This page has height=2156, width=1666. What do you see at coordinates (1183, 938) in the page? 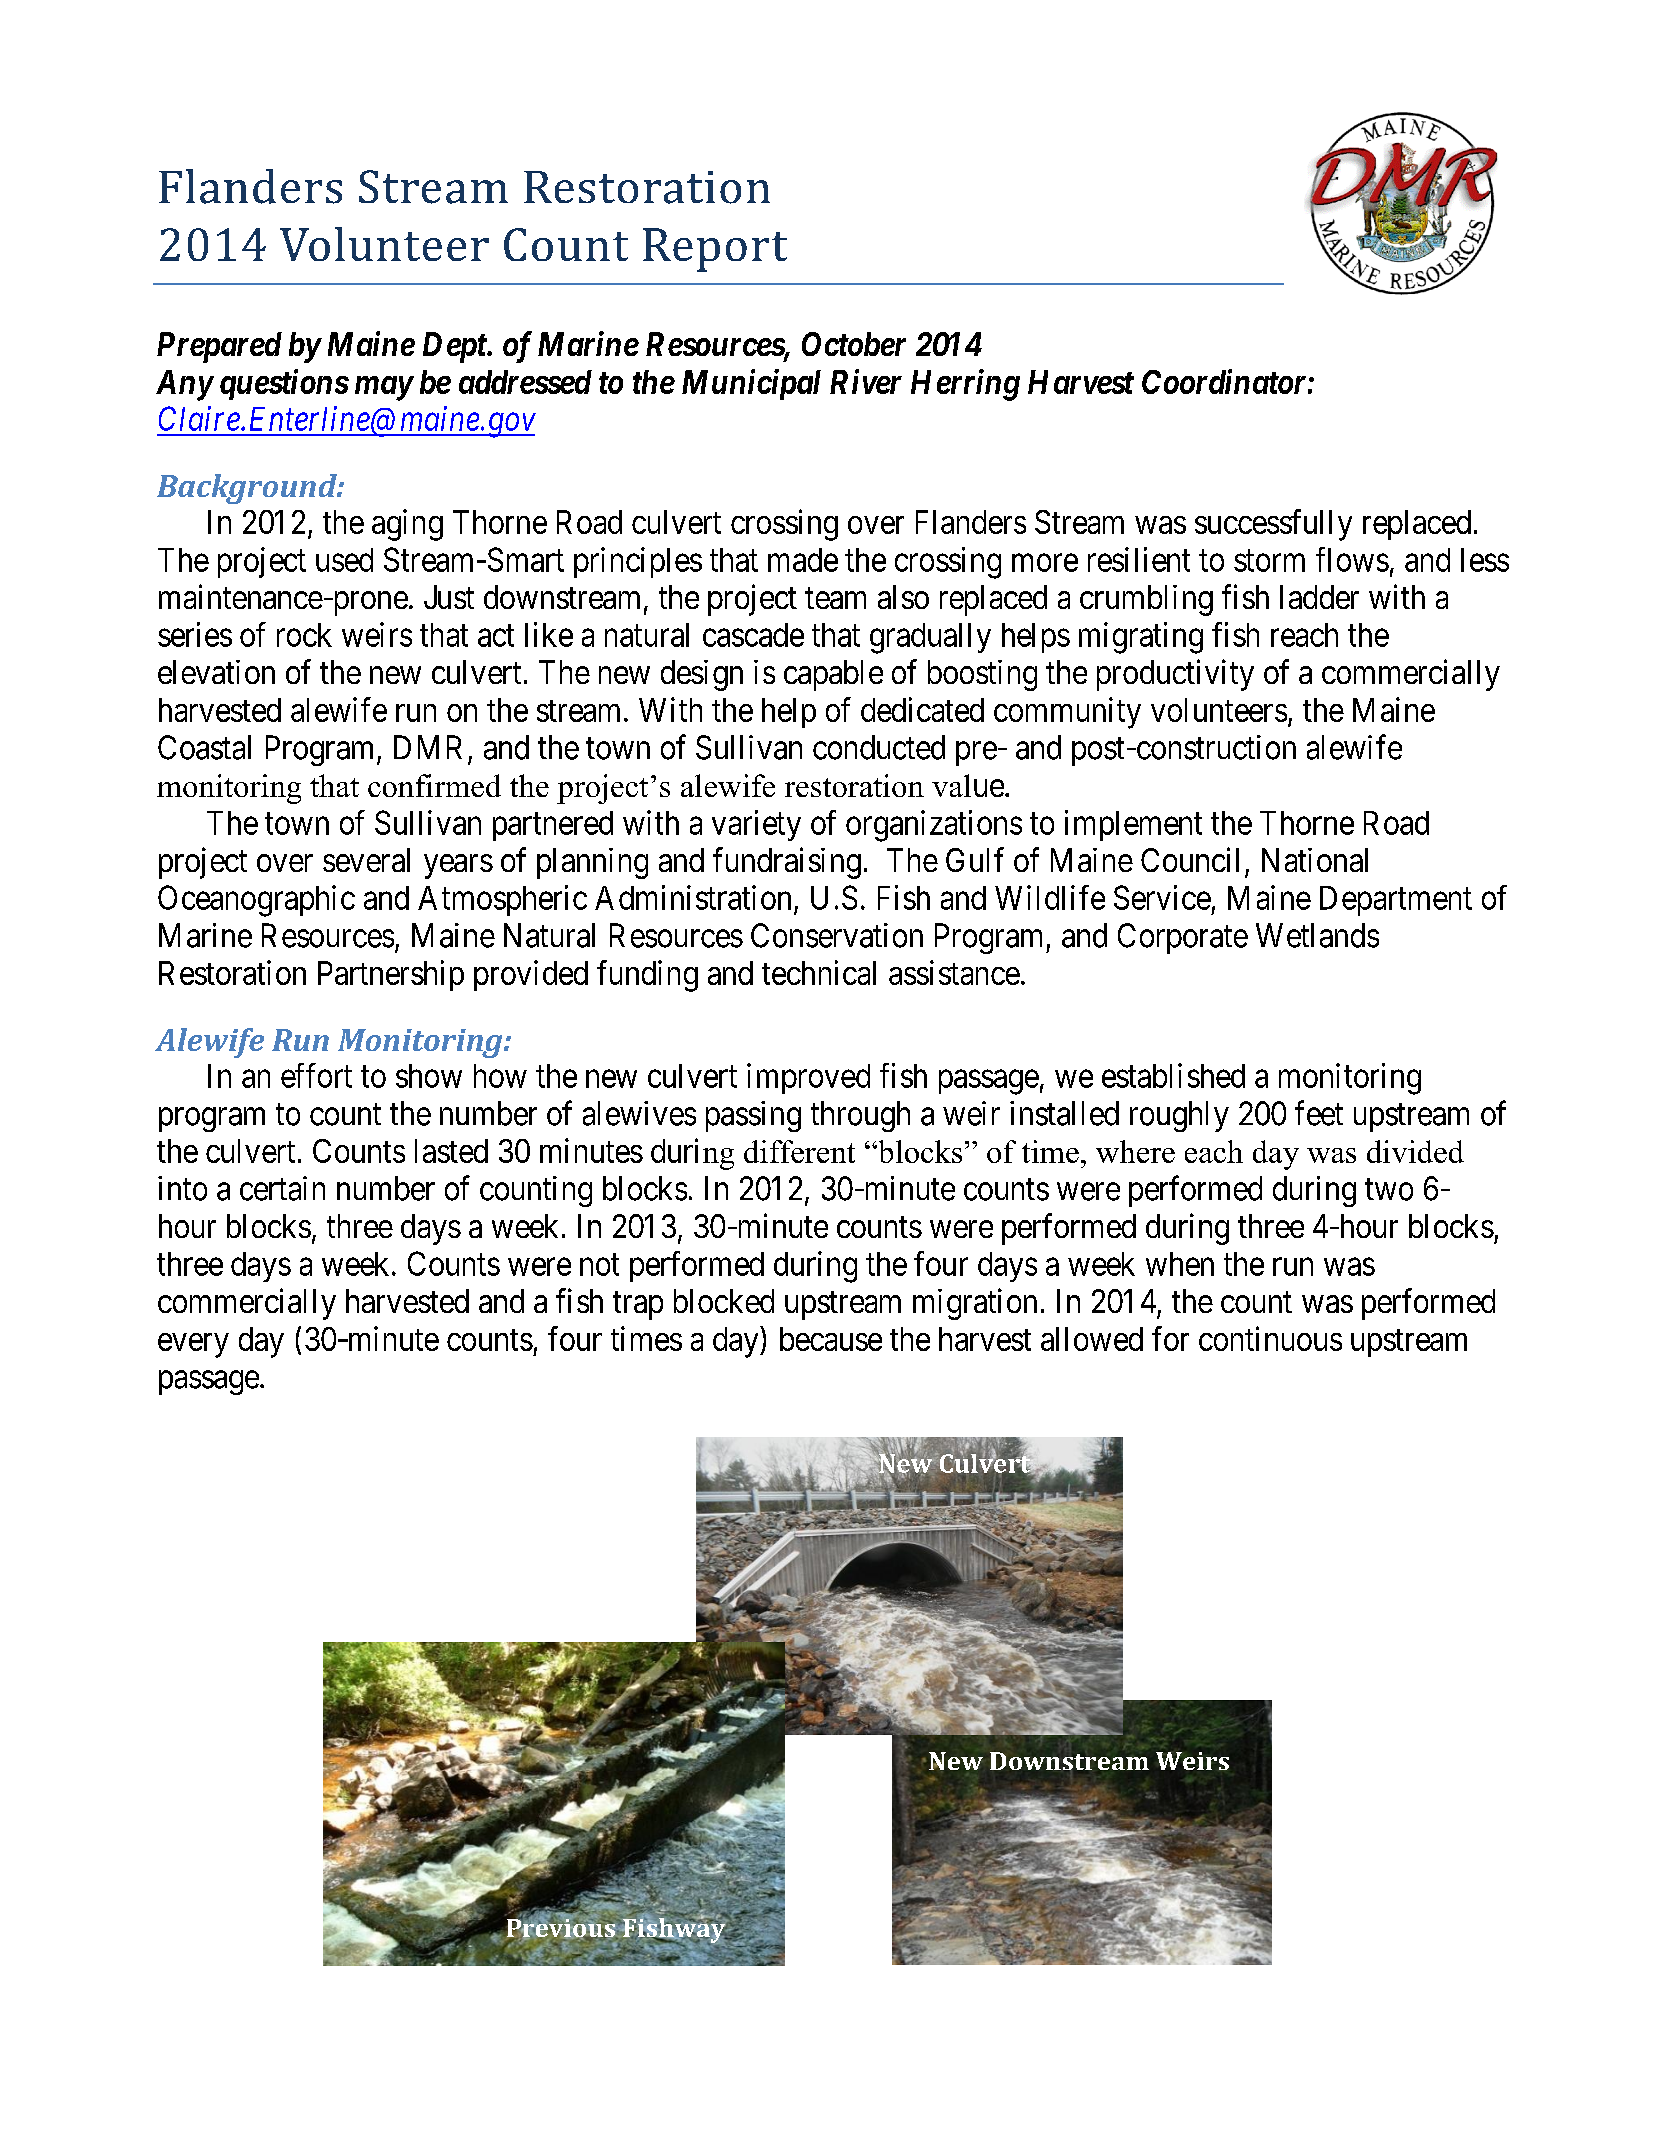
I see `Corporate` at bounding box center [1183, 938].
